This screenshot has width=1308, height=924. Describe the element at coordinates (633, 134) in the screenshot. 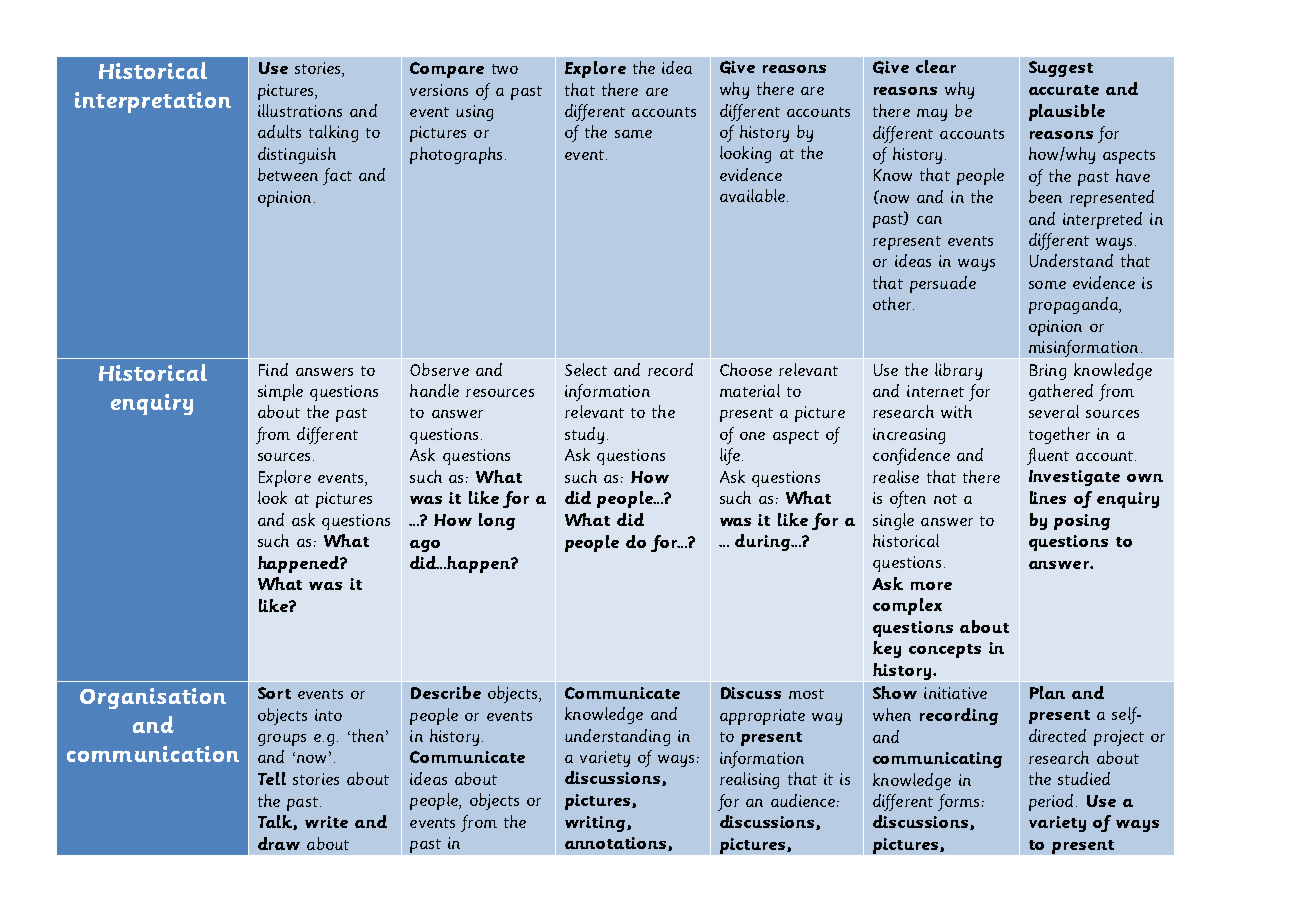

I see `same` at that location.
